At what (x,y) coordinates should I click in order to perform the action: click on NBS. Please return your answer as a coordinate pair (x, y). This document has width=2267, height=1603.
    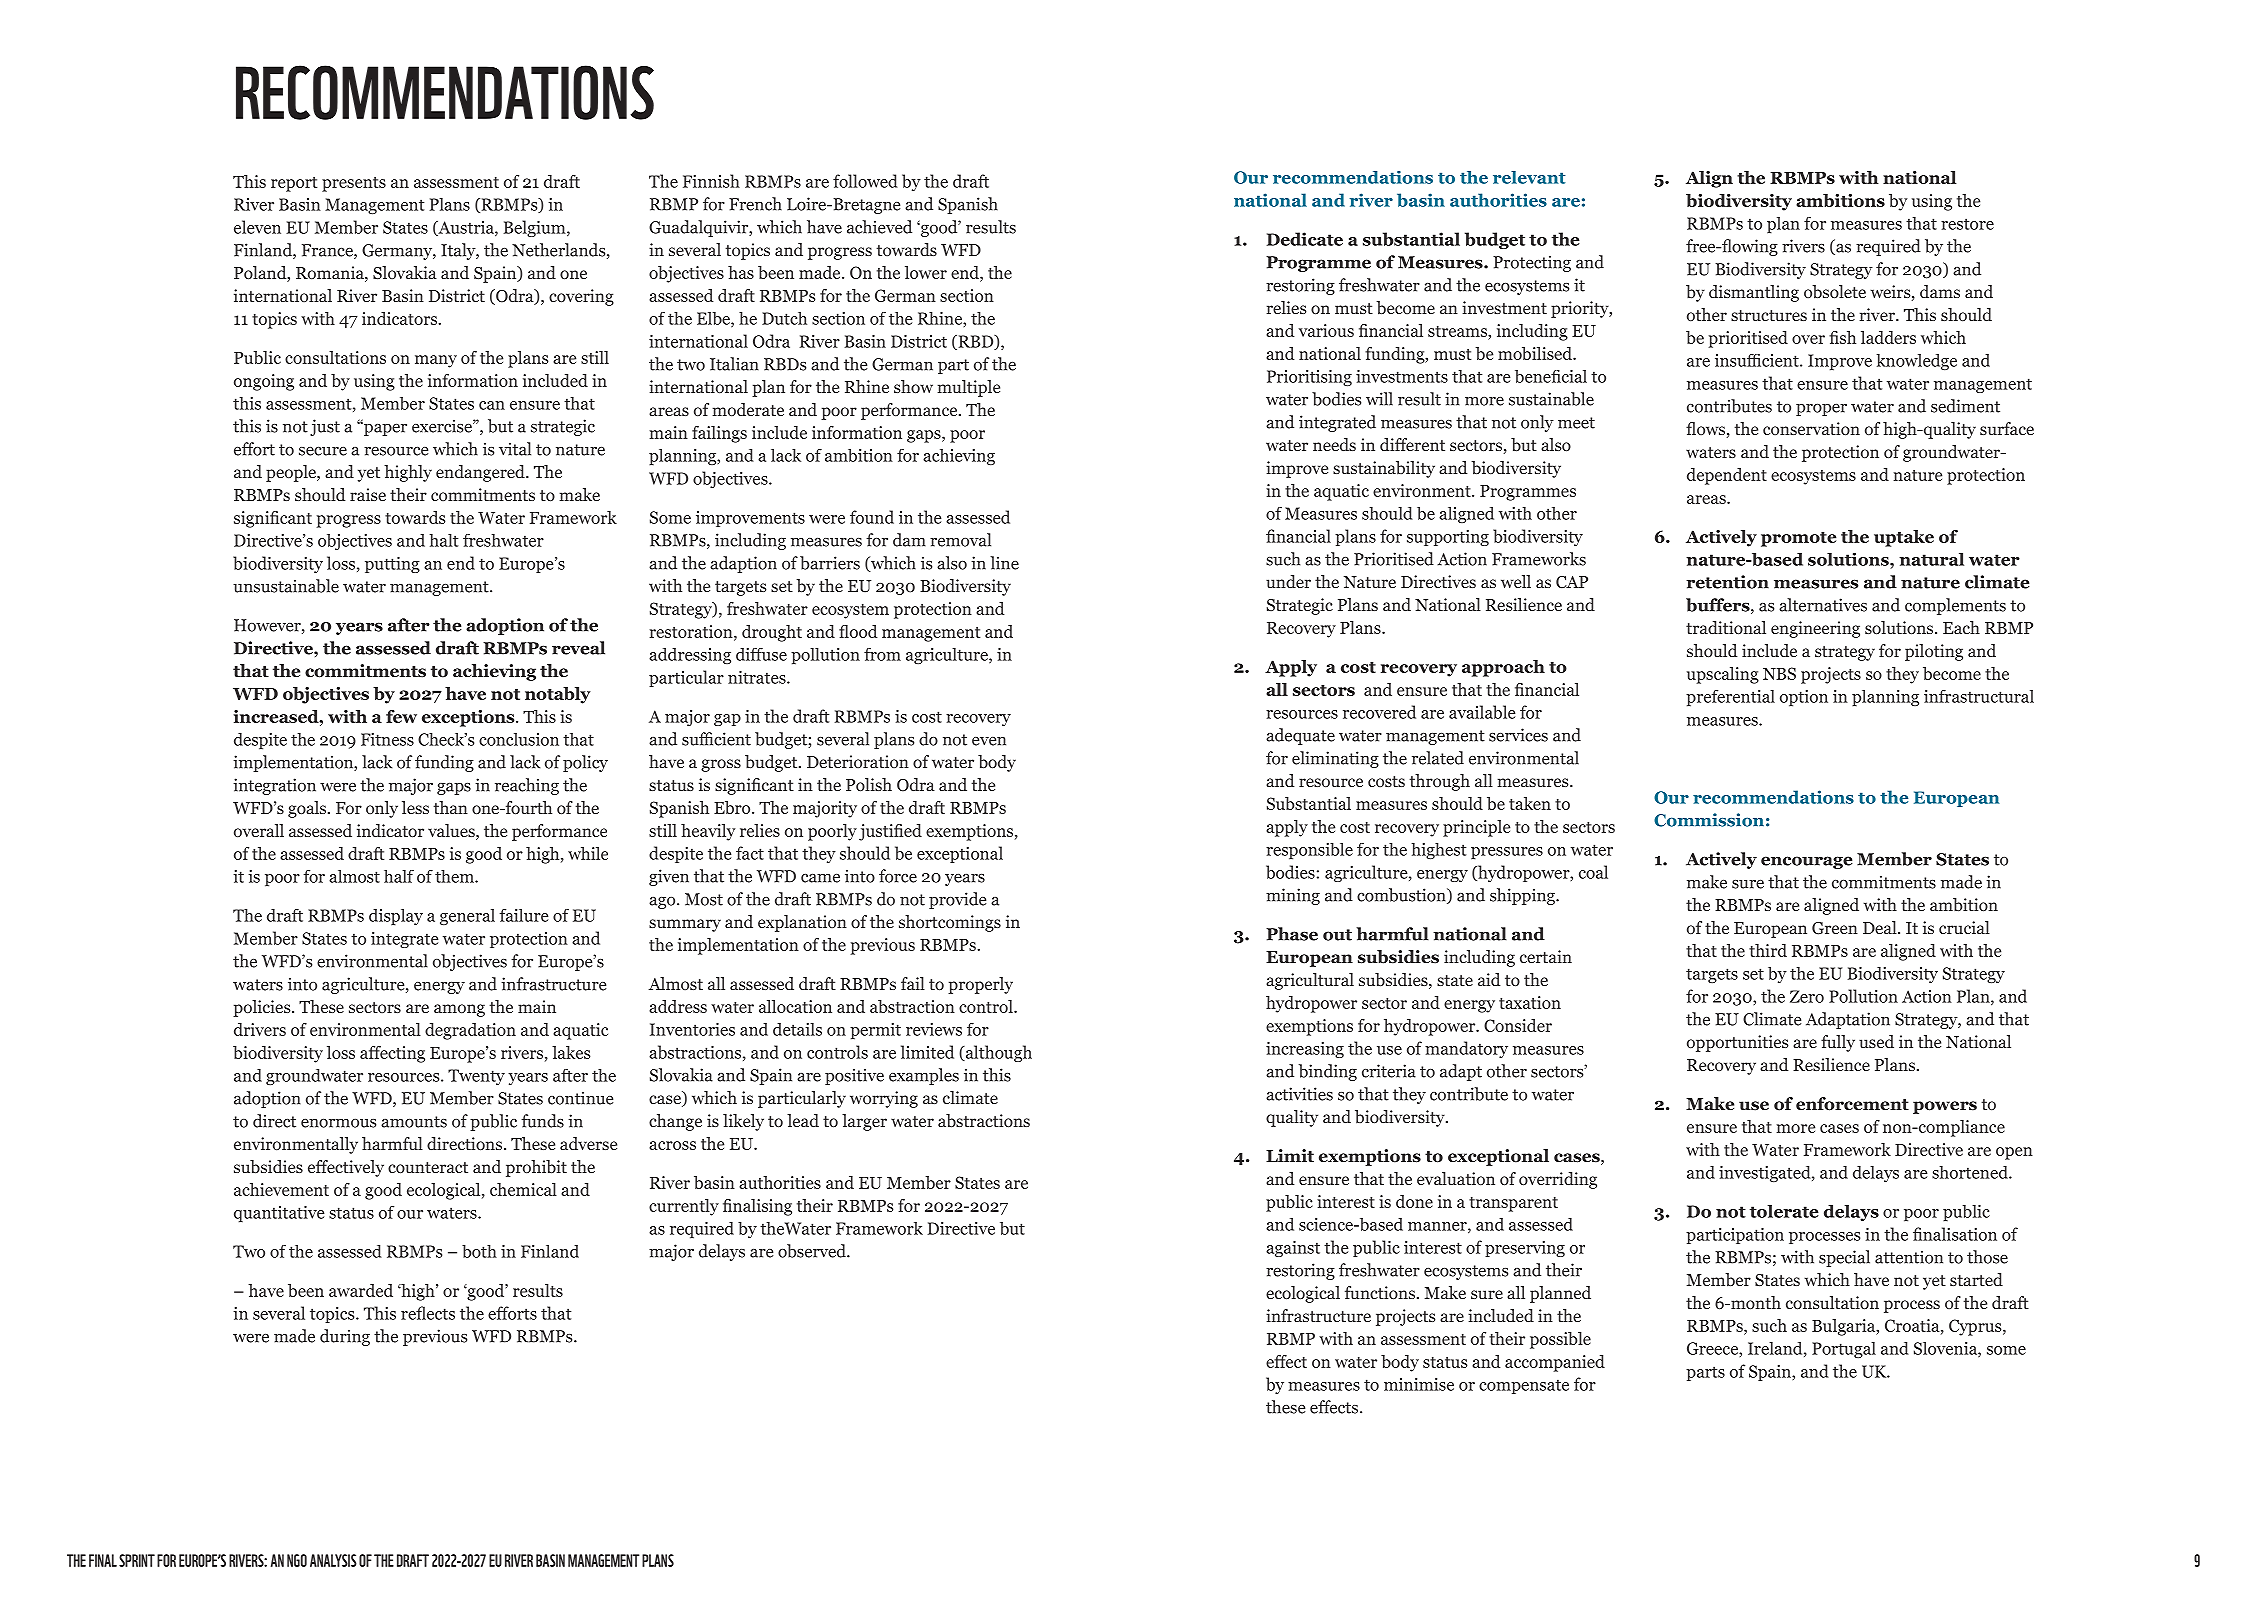
    Looking at the image, I should click on (1779, 673).
